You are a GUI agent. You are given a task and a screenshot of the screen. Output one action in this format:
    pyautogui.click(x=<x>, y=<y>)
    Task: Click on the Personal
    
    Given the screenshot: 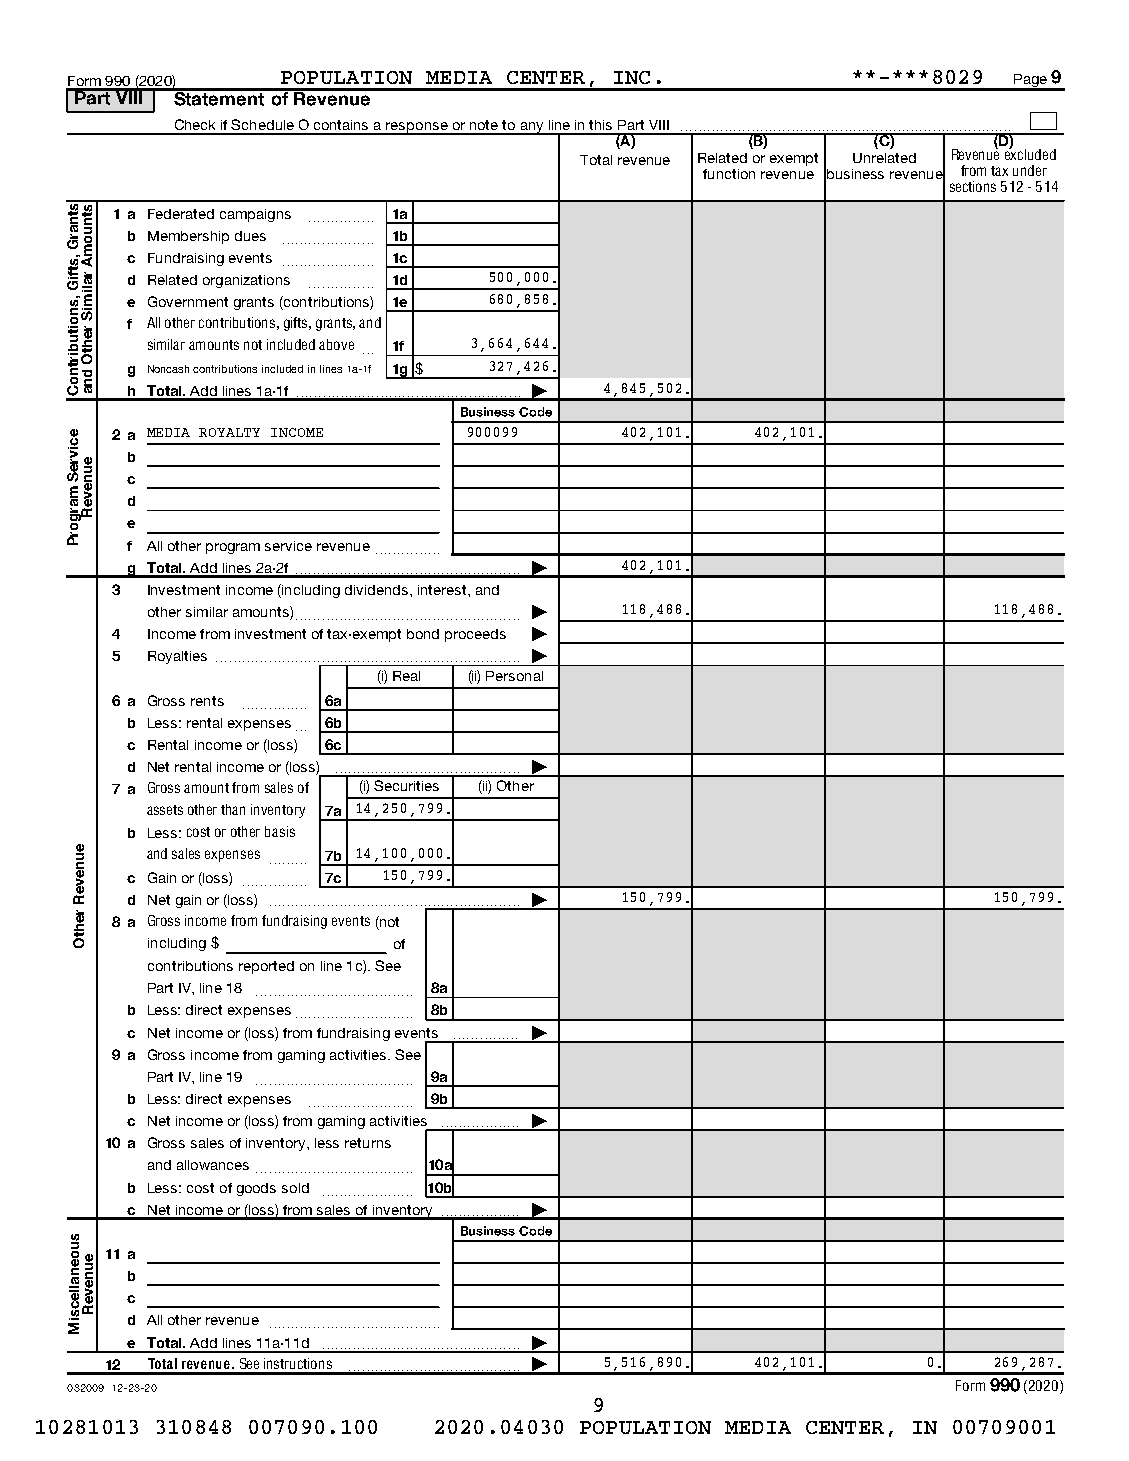 What is the action you would take?
    pyautogui.click(x=514, y=676)
